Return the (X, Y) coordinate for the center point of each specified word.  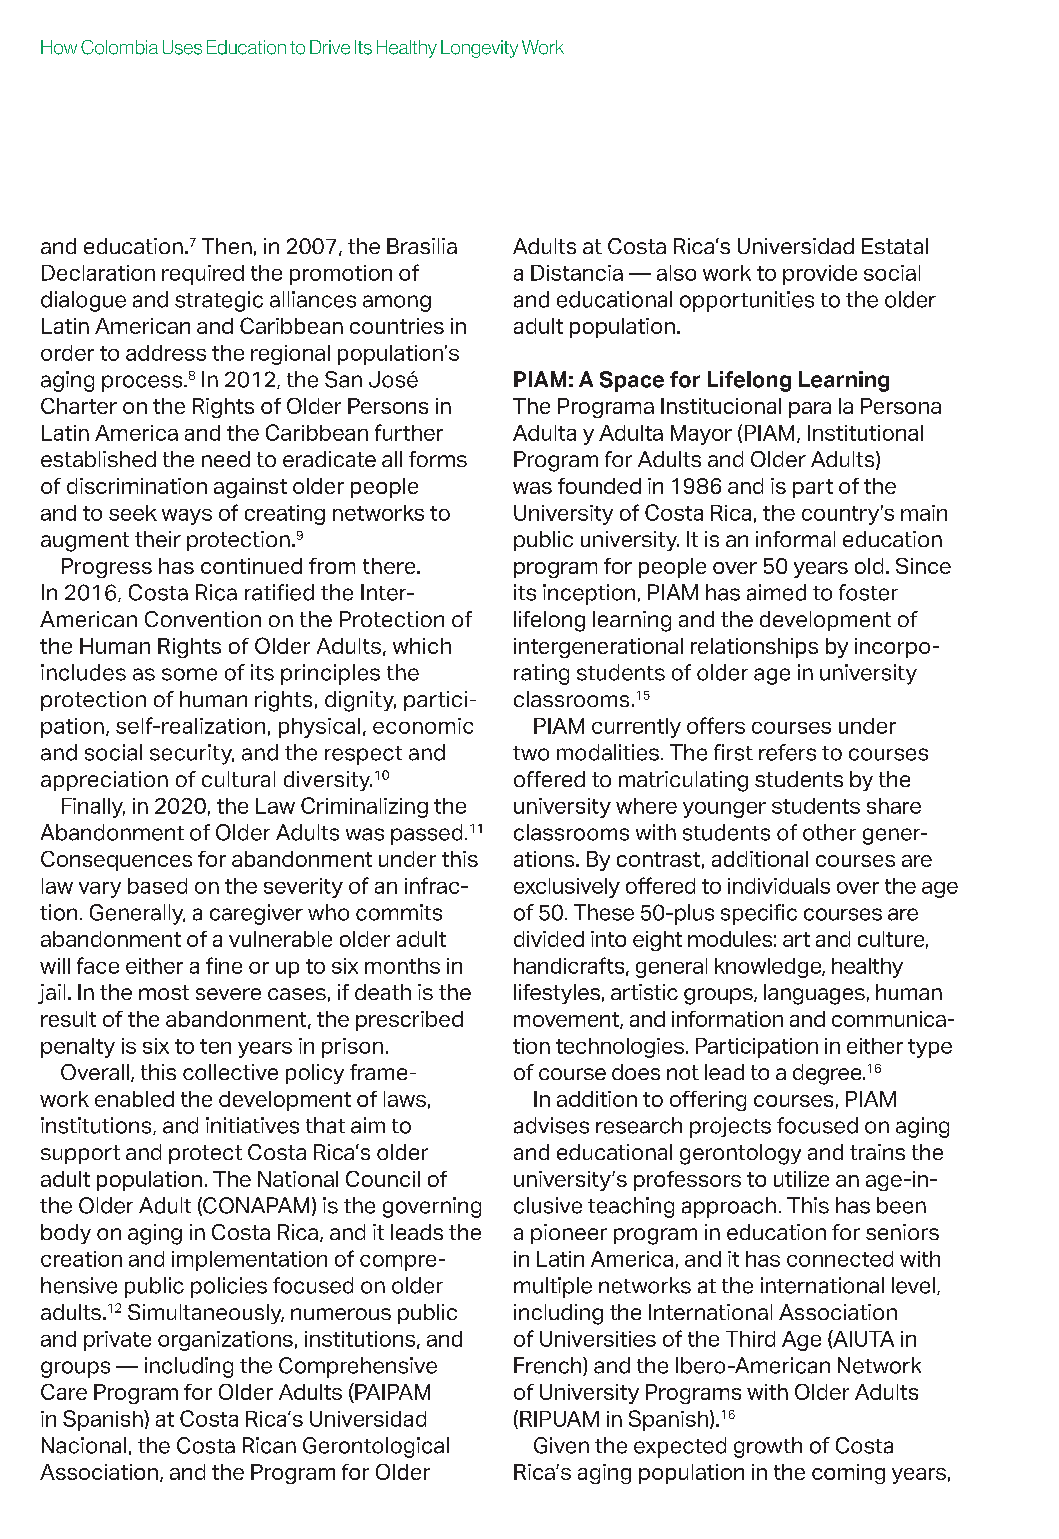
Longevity (479, 49)
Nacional (84, 1445)
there (390, 566)
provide (820, 275)
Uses (182, 47)
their (158, 539)
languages (814, 994)
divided (549, 939)
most (164, 992)
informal (795, 539)
